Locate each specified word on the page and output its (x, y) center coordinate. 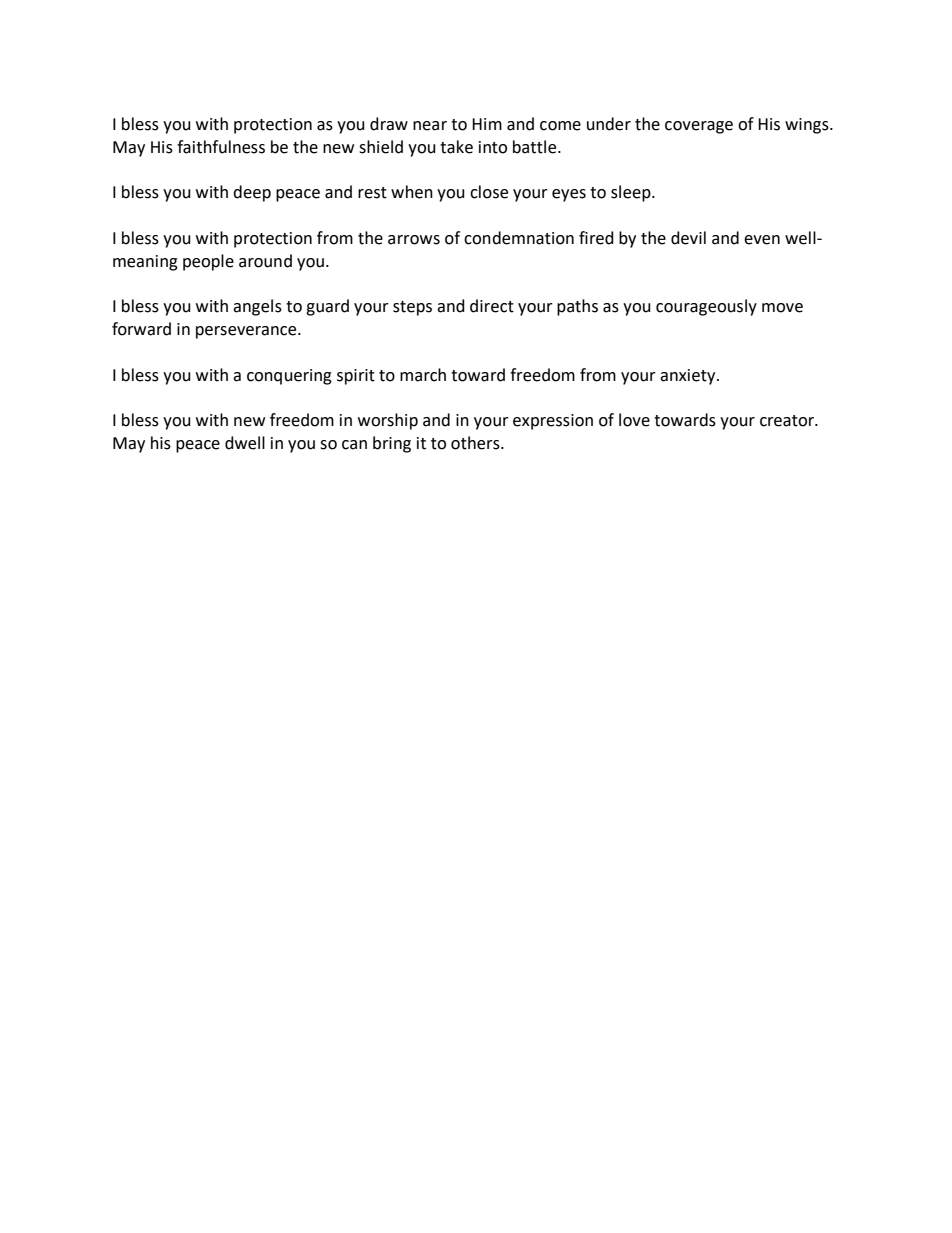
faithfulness (221, 147)
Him (487, 124)
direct (492, 306)
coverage (699, 127)
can (354, 445)
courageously (706, 307)
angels (257, 307)
